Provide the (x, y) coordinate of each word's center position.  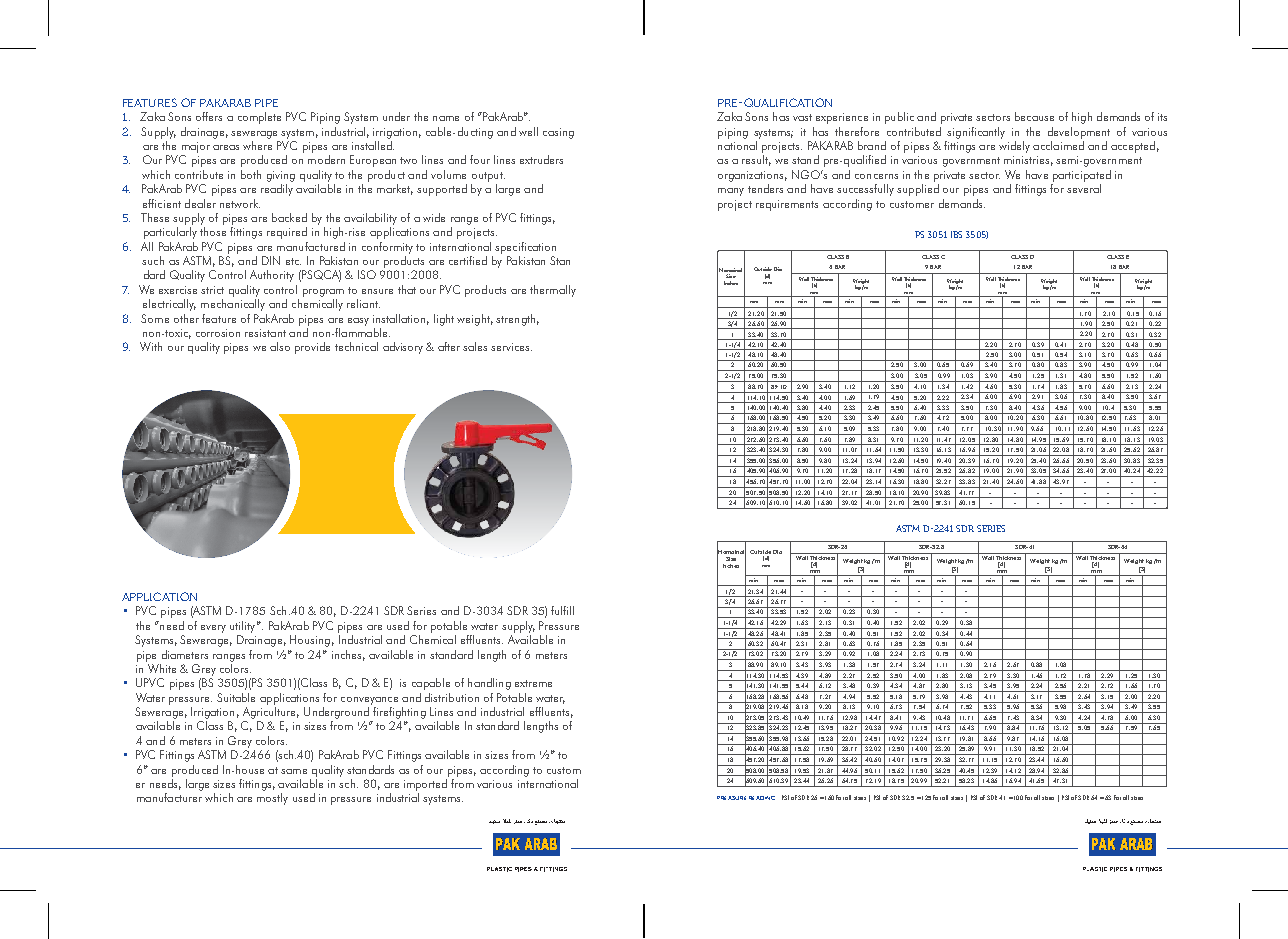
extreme (533, 683)
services (510, 347)
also (280, 346)
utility (242, 627)
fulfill (562, 610)
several (1084, 188)
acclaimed (1058, 145)
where (257, 145)
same (294, 771)
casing (558, 133)
